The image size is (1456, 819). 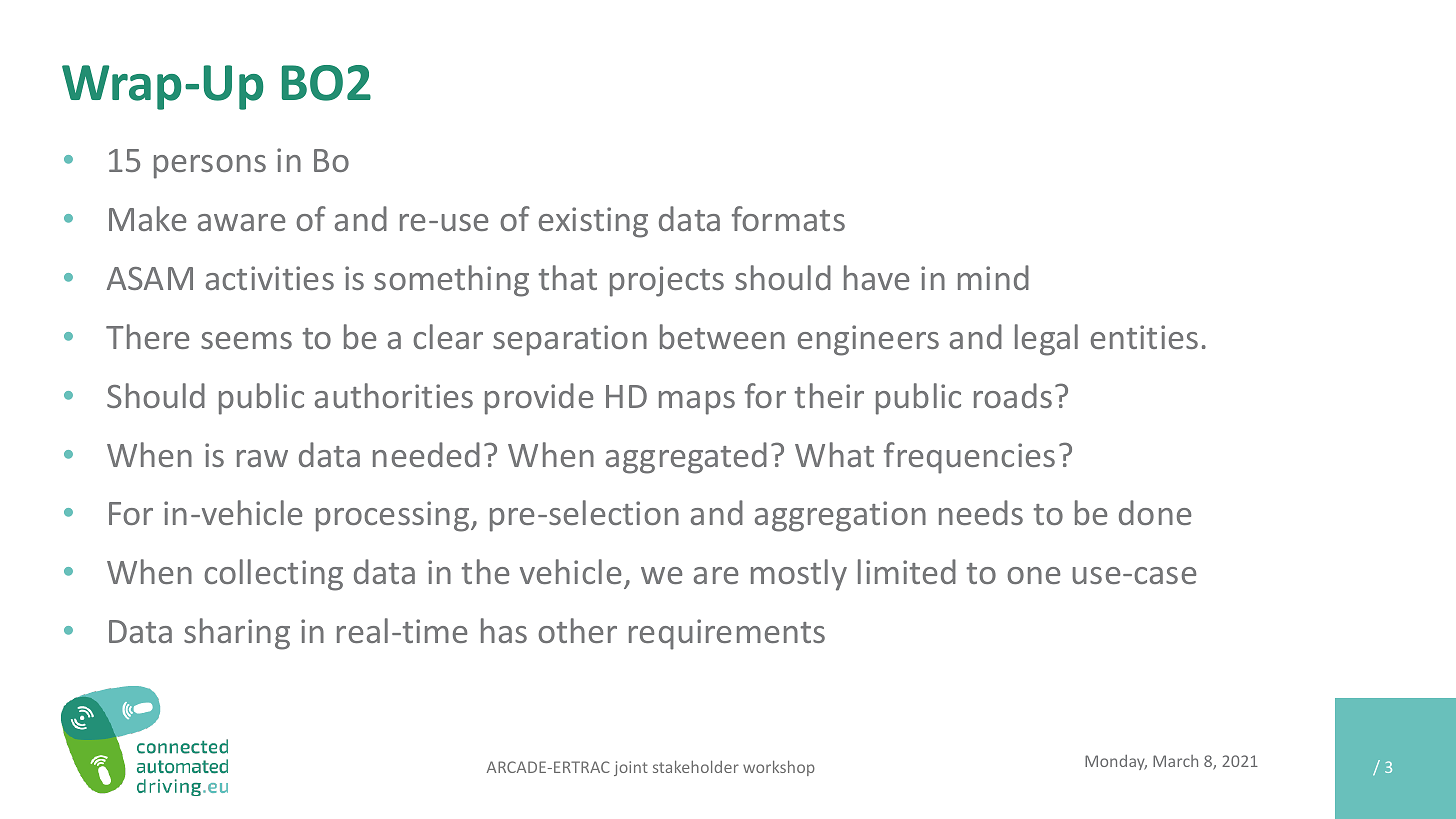 I want to click on formats, so click(x=788, y=218).
